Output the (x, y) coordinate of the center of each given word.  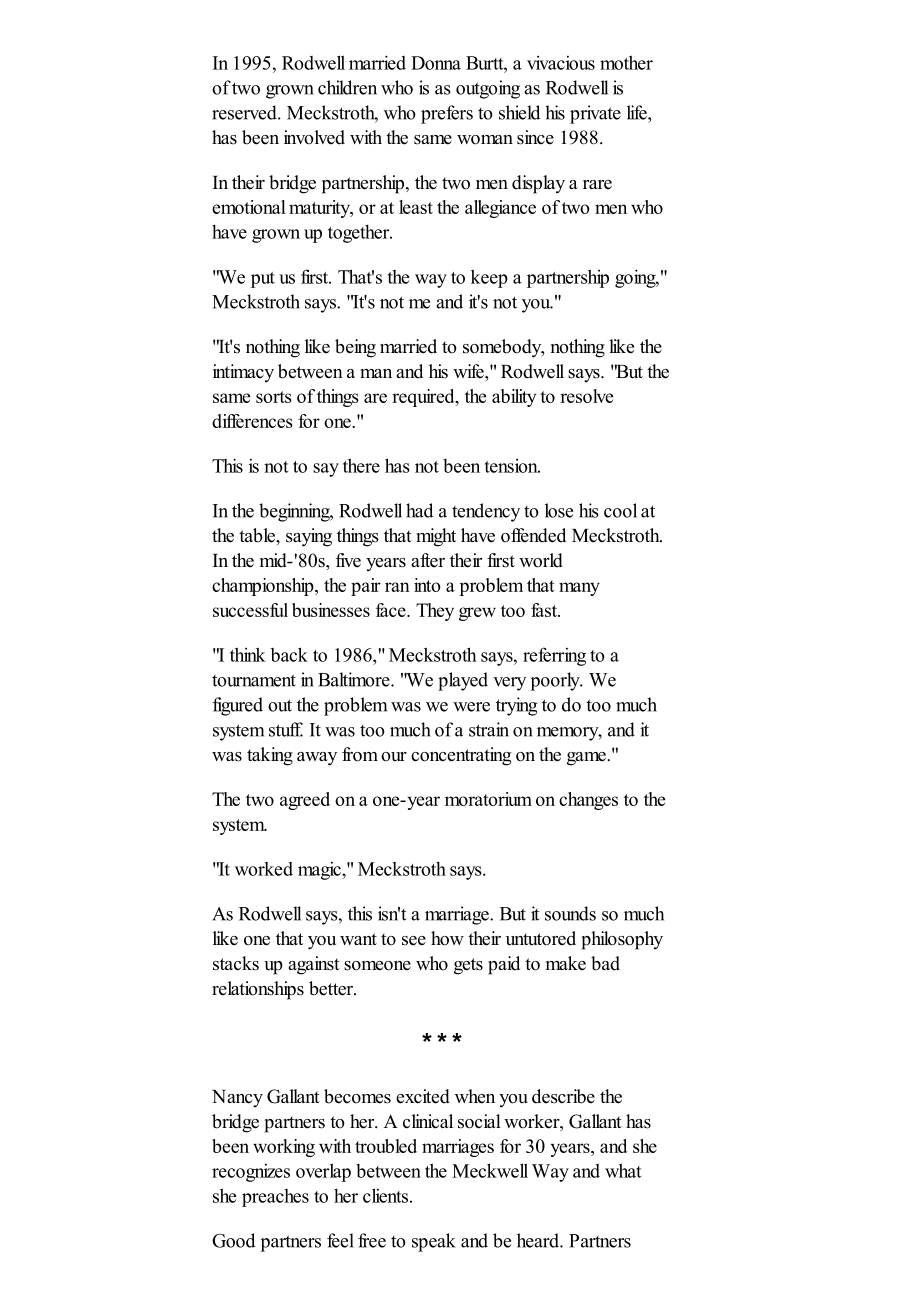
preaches (275, 1198)
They (435, 612)
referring (554, 656)
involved (314, 137)
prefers (447, 114)
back (289, 654)
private (595, 114)
